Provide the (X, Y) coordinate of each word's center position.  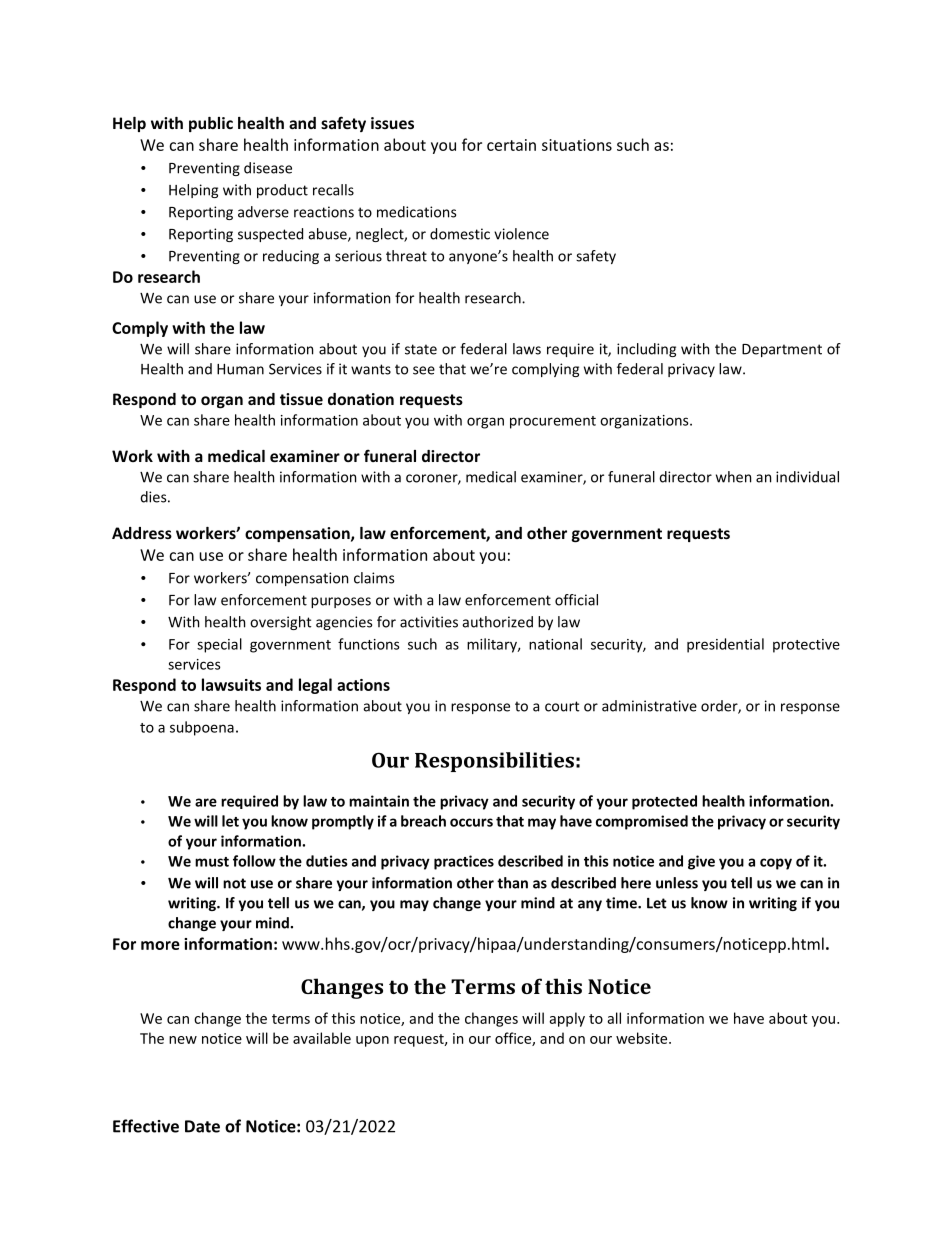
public (211, 124)
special (219, 645)
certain (511, 145)
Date (202, 1126)
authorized (497, 622)
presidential (725, 645)
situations (577, 145)
